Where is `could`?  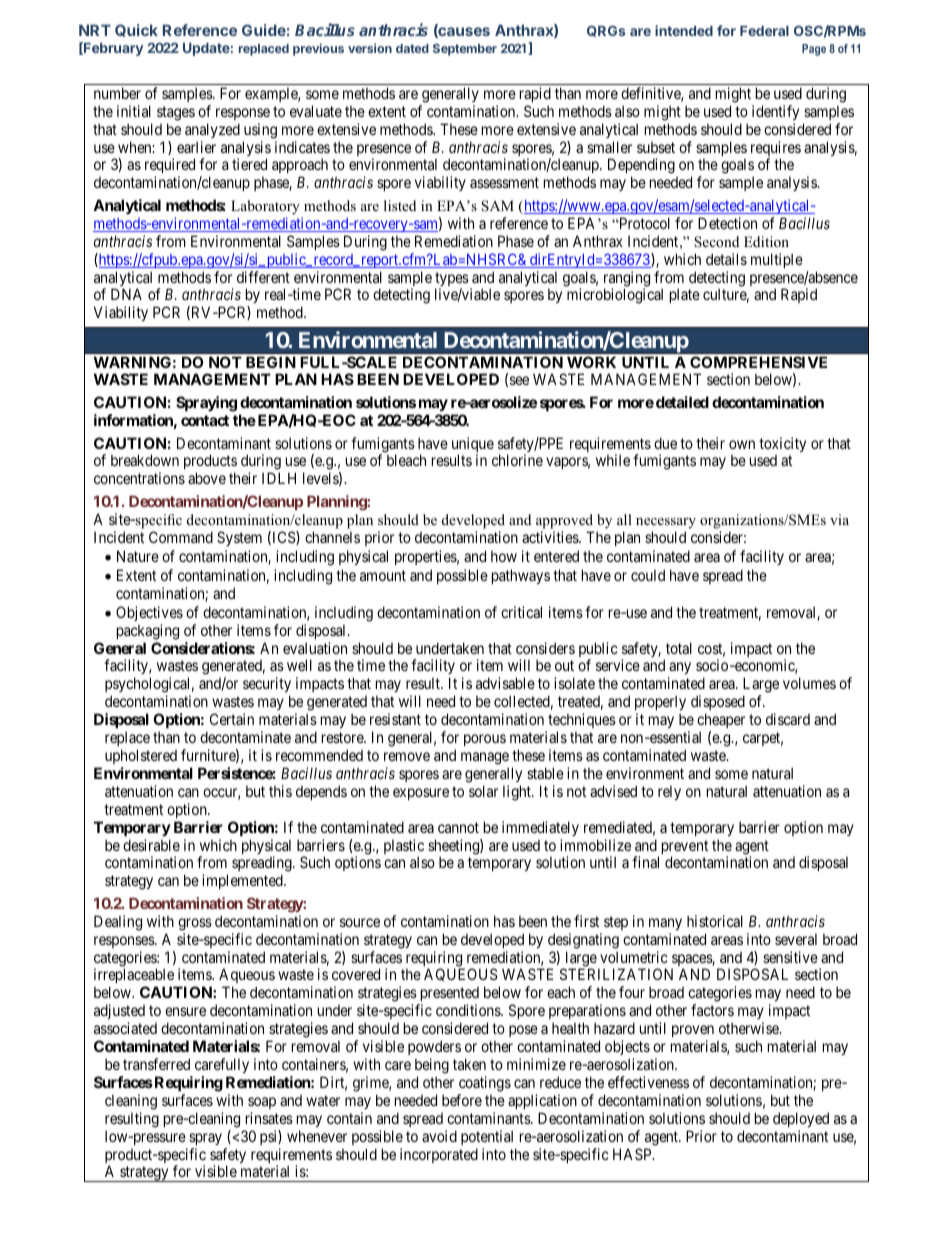 could is located at coordinates (648, 575).
